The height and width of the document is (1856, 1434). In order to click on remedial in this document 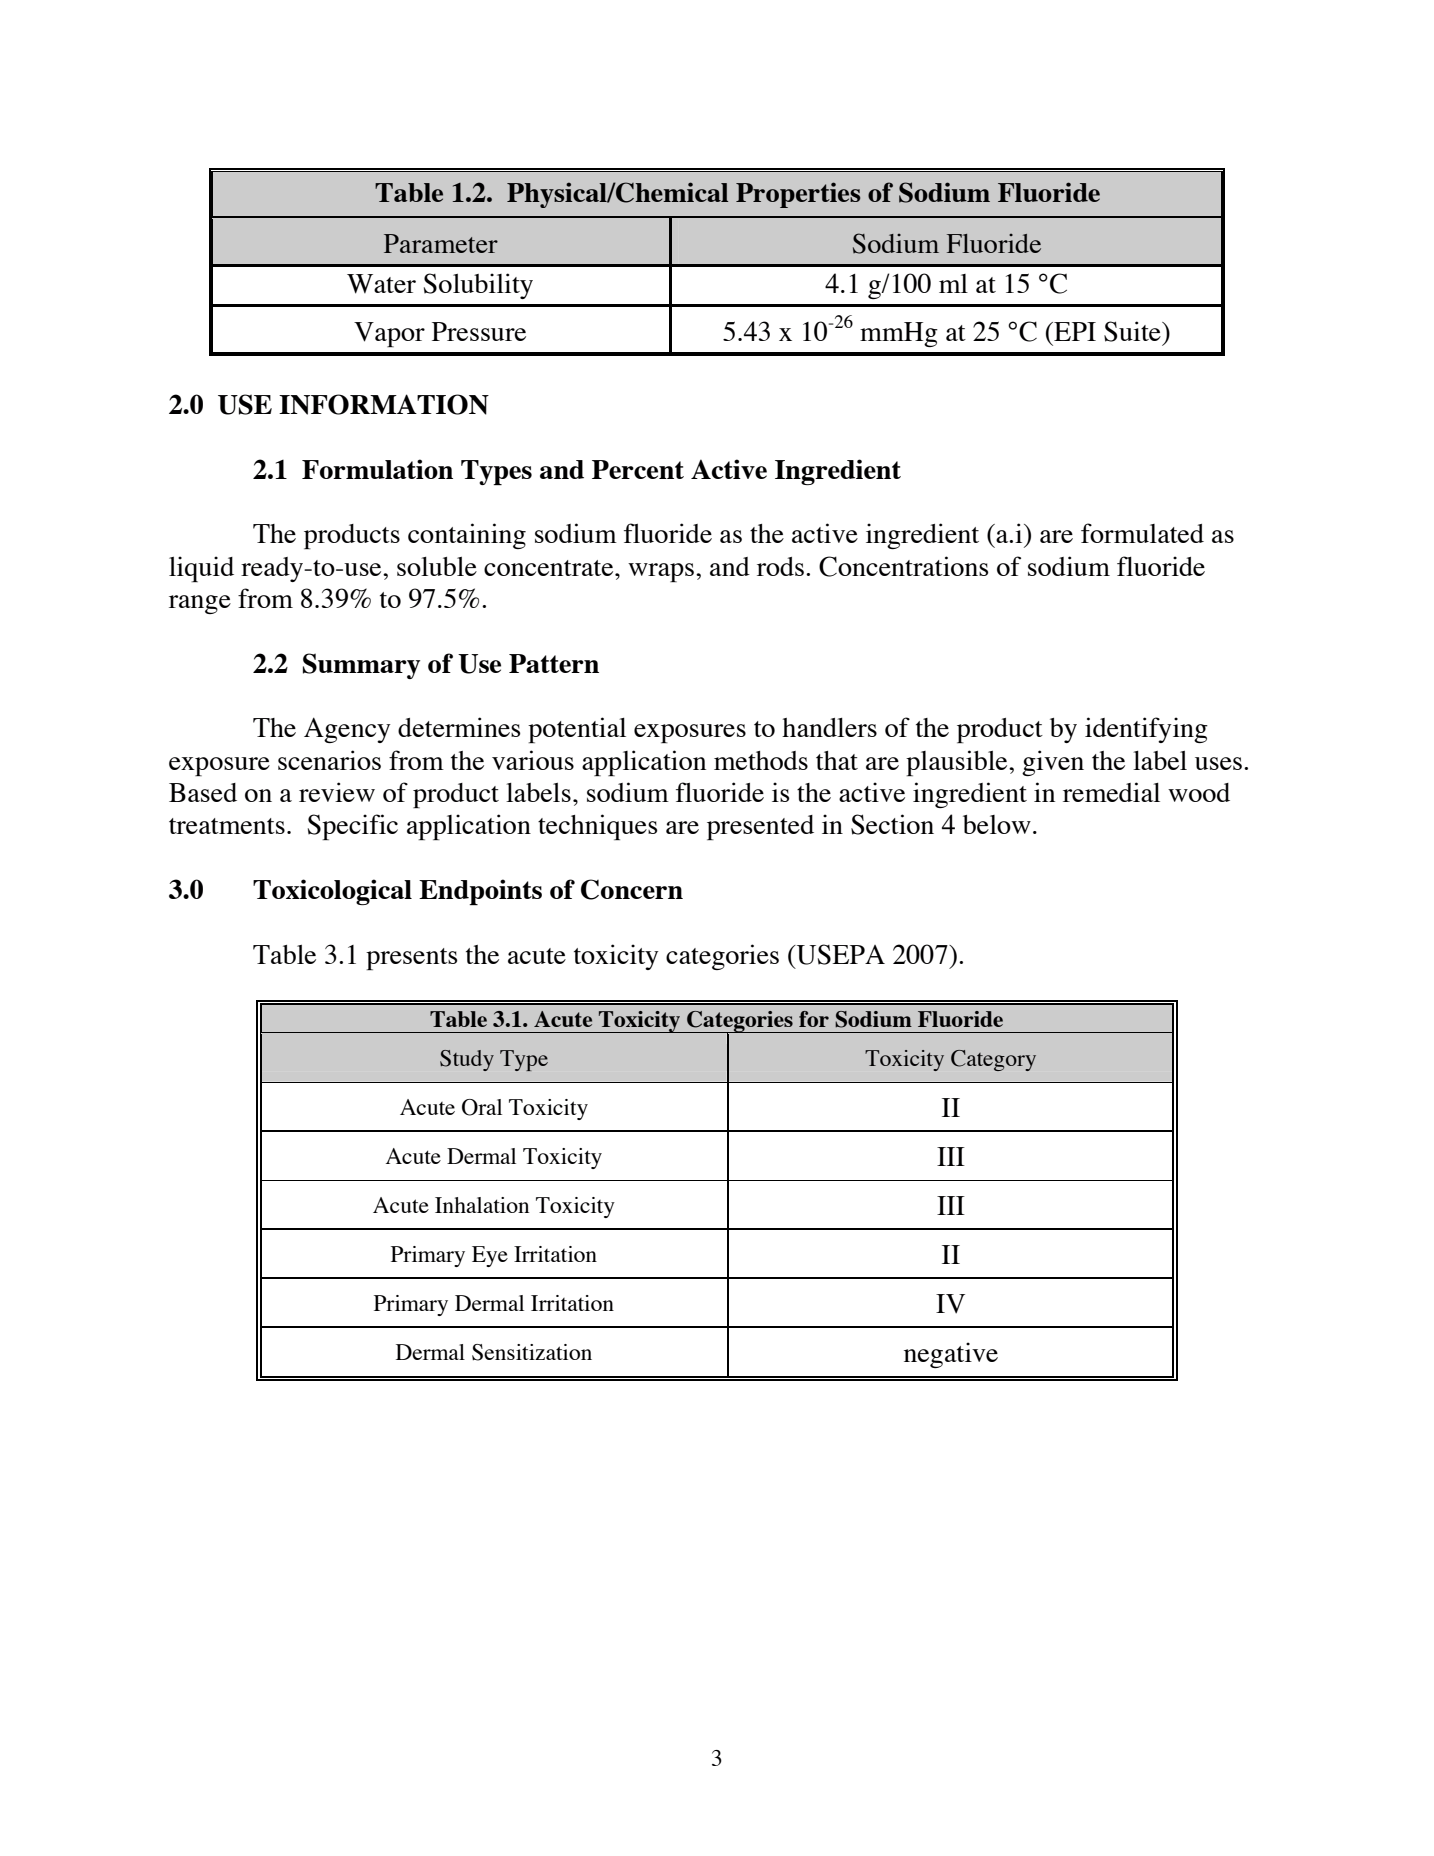, I will do `click(1111, 792)`.
